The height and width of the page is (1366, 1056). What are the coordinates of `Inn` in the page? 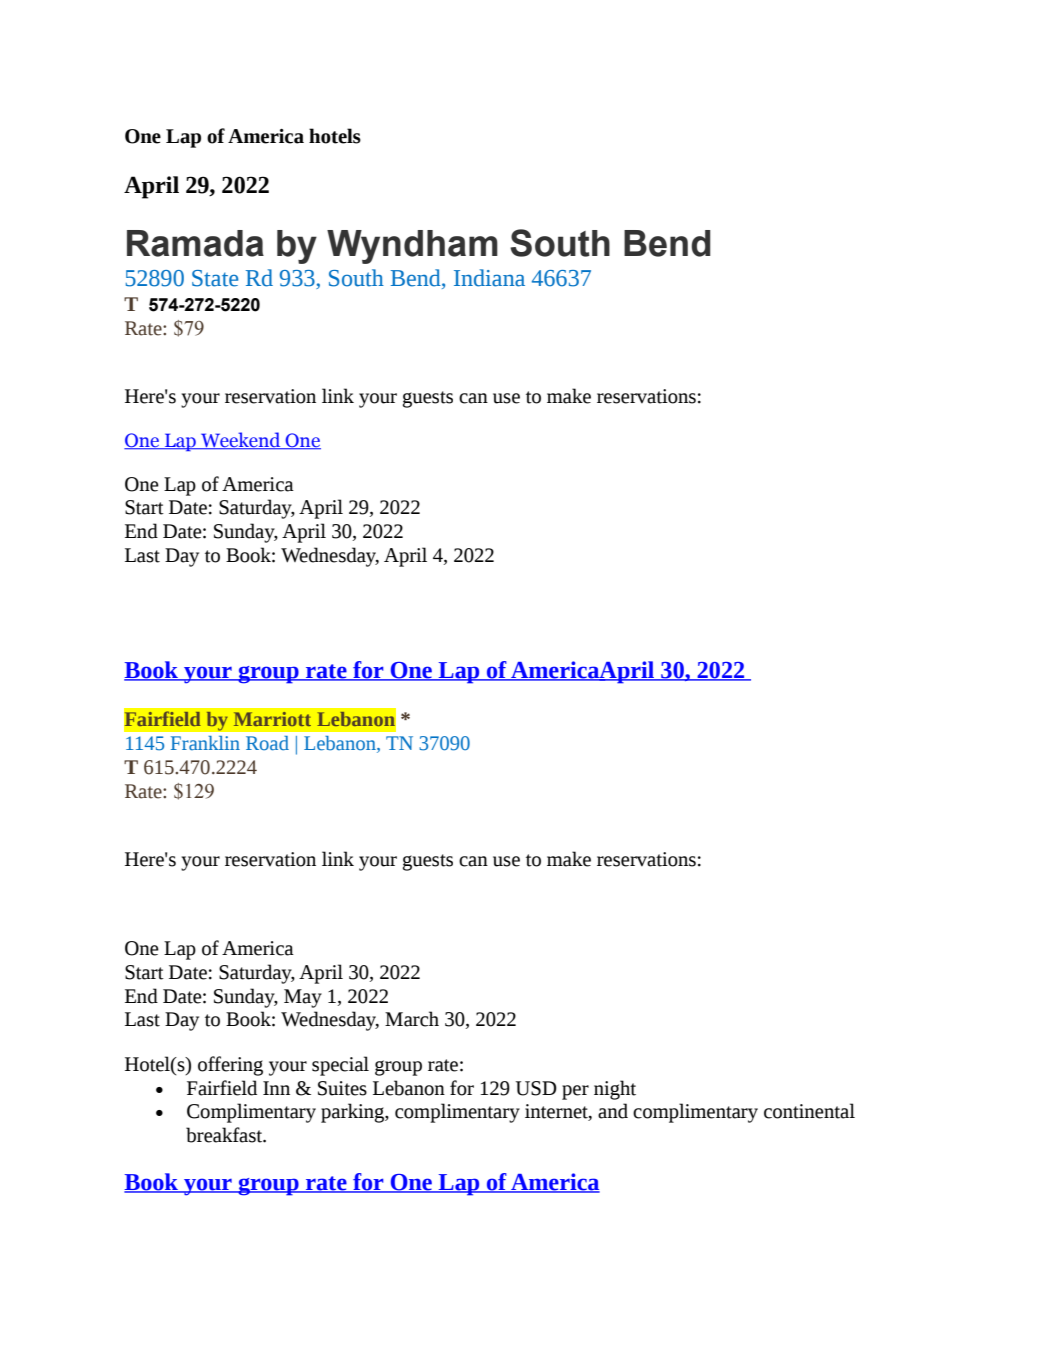 It's located at (276, 1088).
